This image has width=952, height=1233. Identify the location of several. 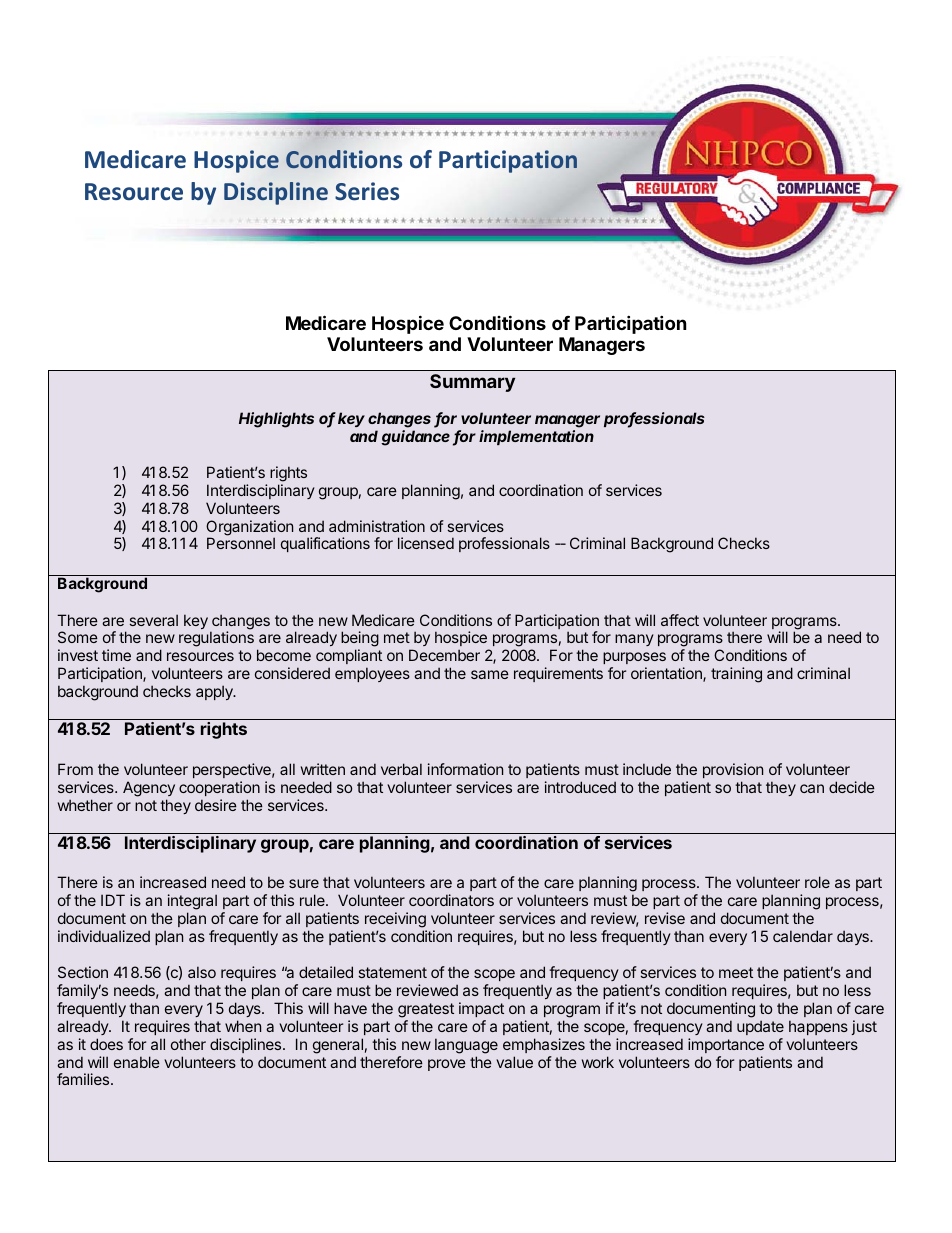
(154, 620).
